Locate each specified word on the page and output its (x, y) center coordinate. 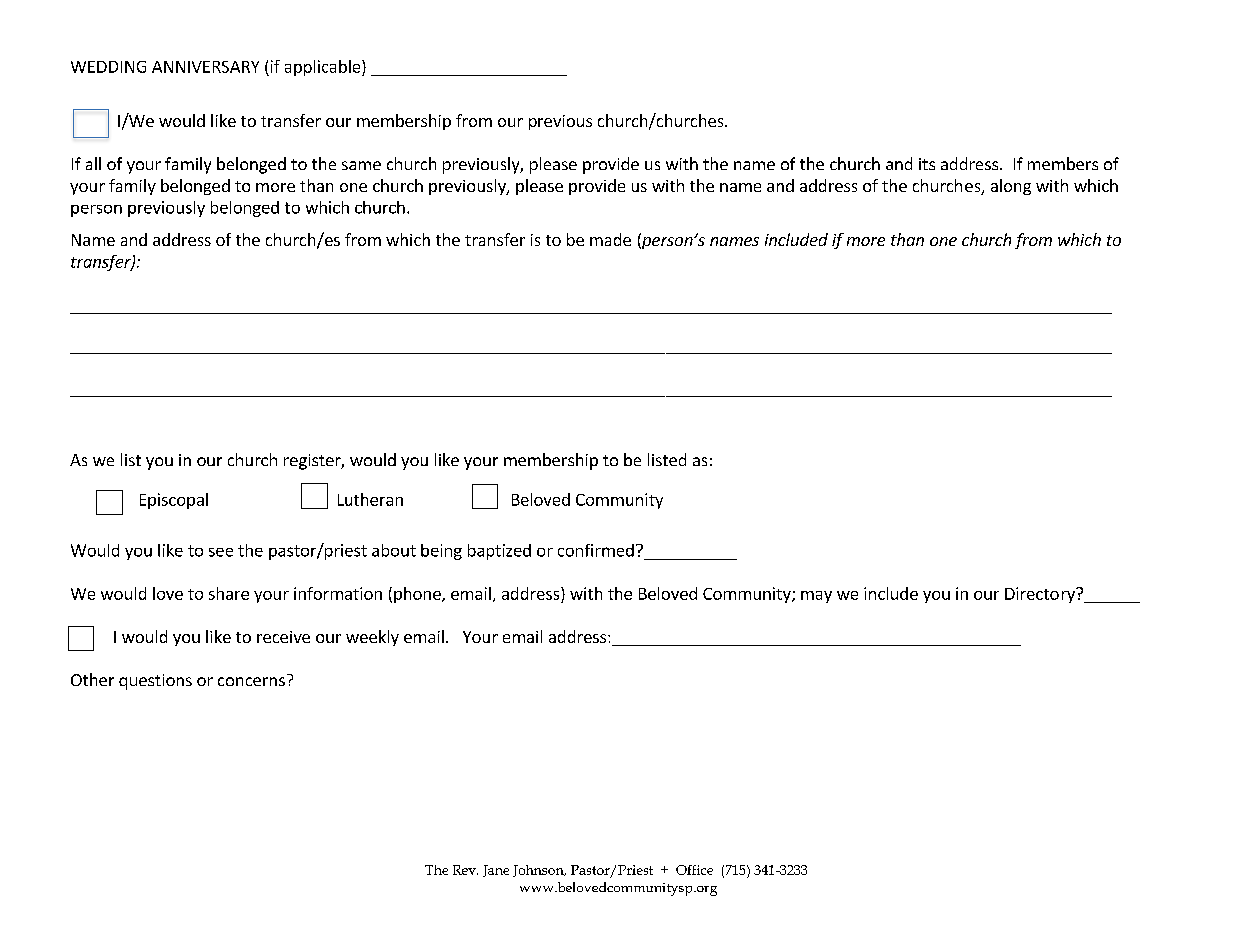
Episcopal (174, 501)
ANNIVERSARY (205, 67)
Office (694, 870)
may (816, 597)
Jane (496, 871)
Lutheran (370, 499)
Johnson (539, 871)
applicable (324, 68)
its (927, 164)
